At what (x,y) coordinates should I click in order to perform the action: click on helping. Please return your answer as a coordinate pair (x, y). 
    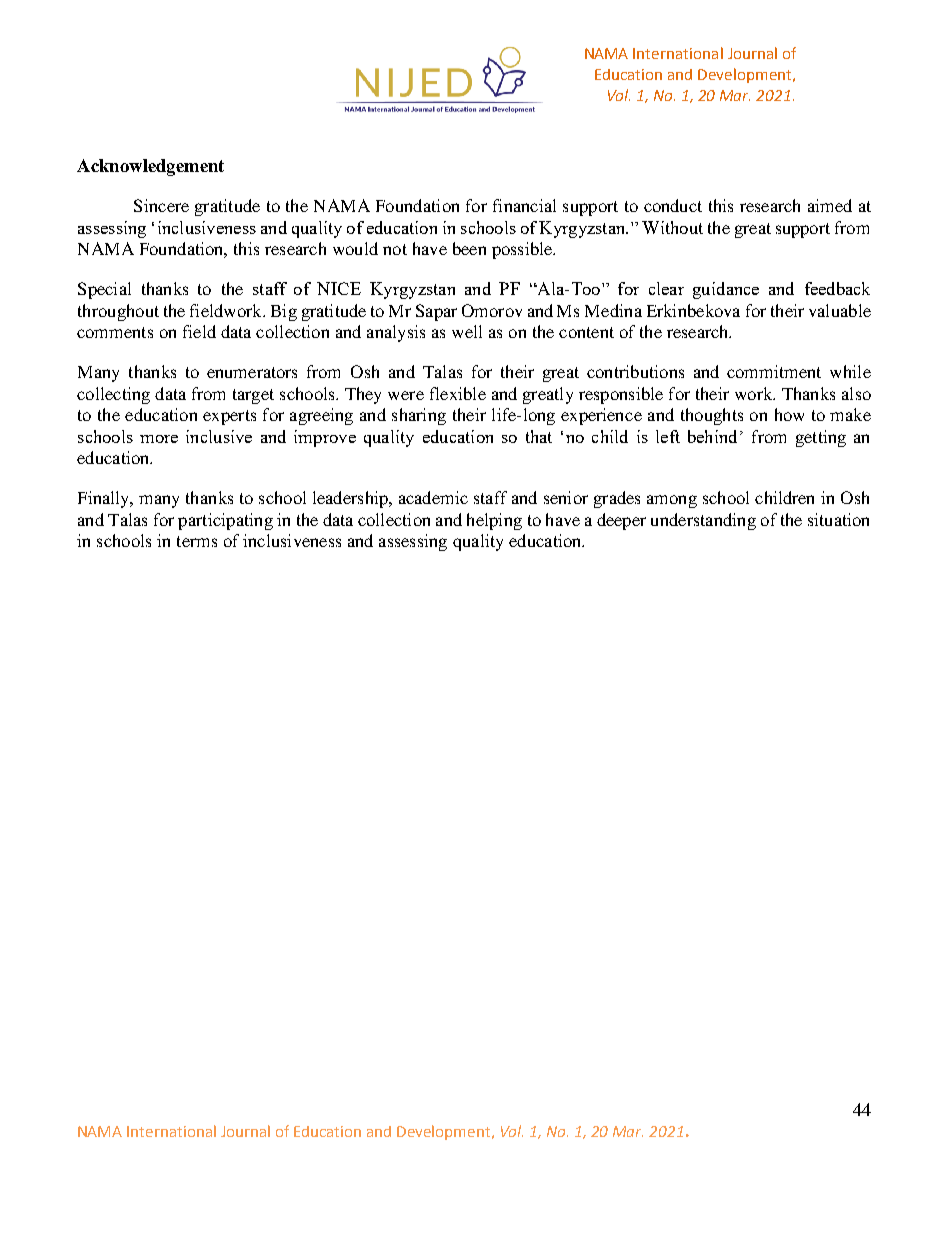
    Looking at the image, I should click on (494, 521).
